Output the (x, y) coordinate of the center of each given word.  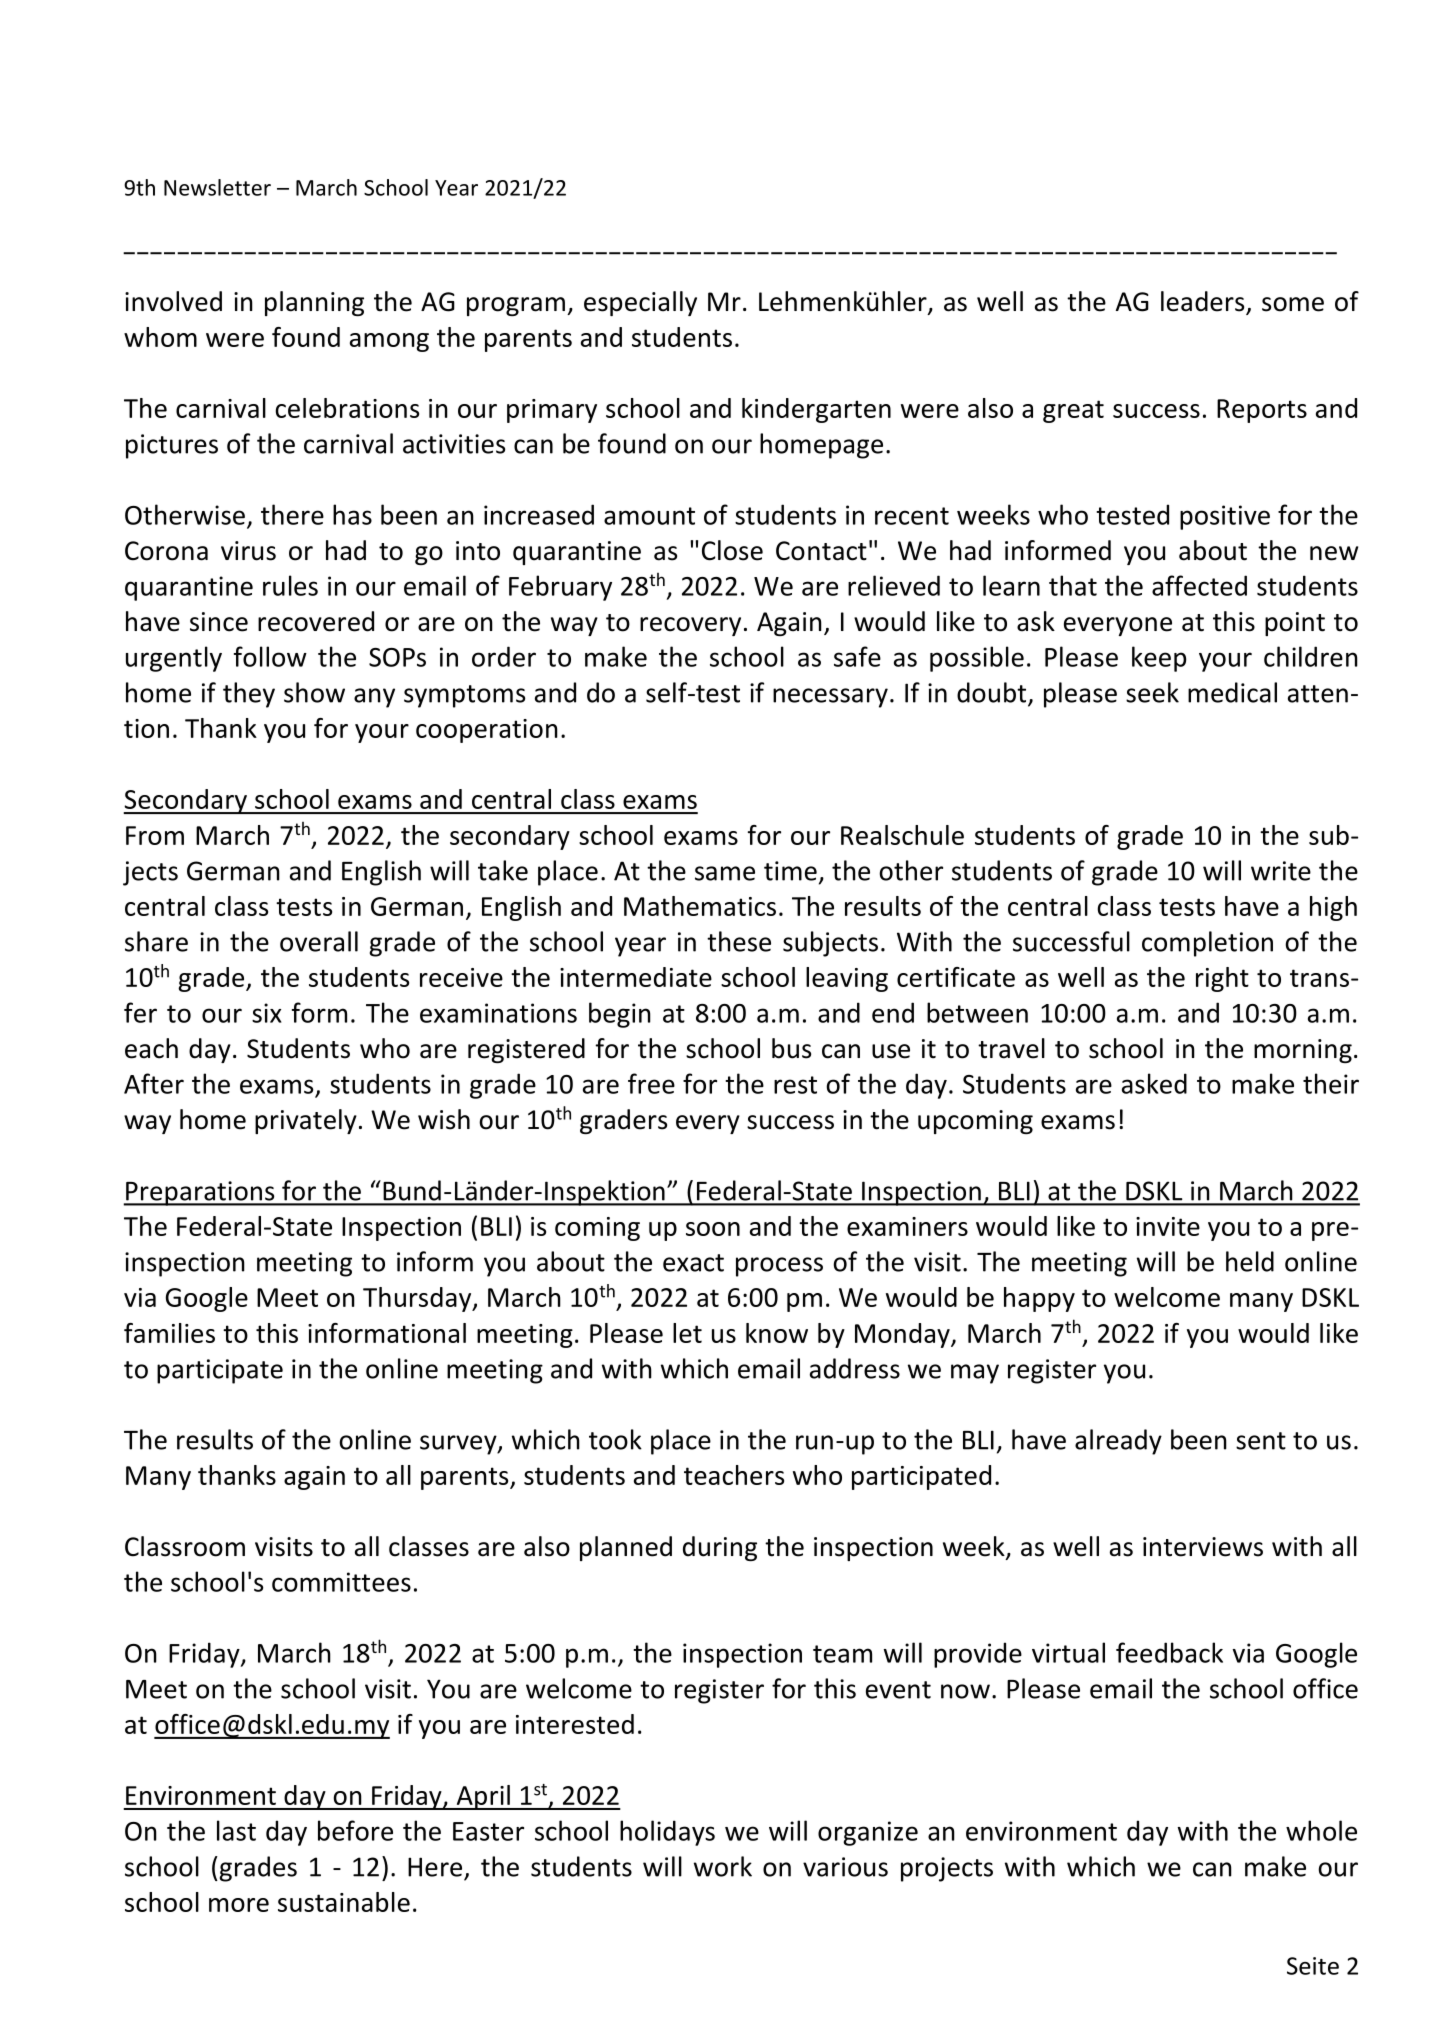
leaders (1204, 302)
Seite (1313, 1966)
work (723, 1866)
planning (314, 303)
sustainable (344, 1902)
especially (640, 303)
